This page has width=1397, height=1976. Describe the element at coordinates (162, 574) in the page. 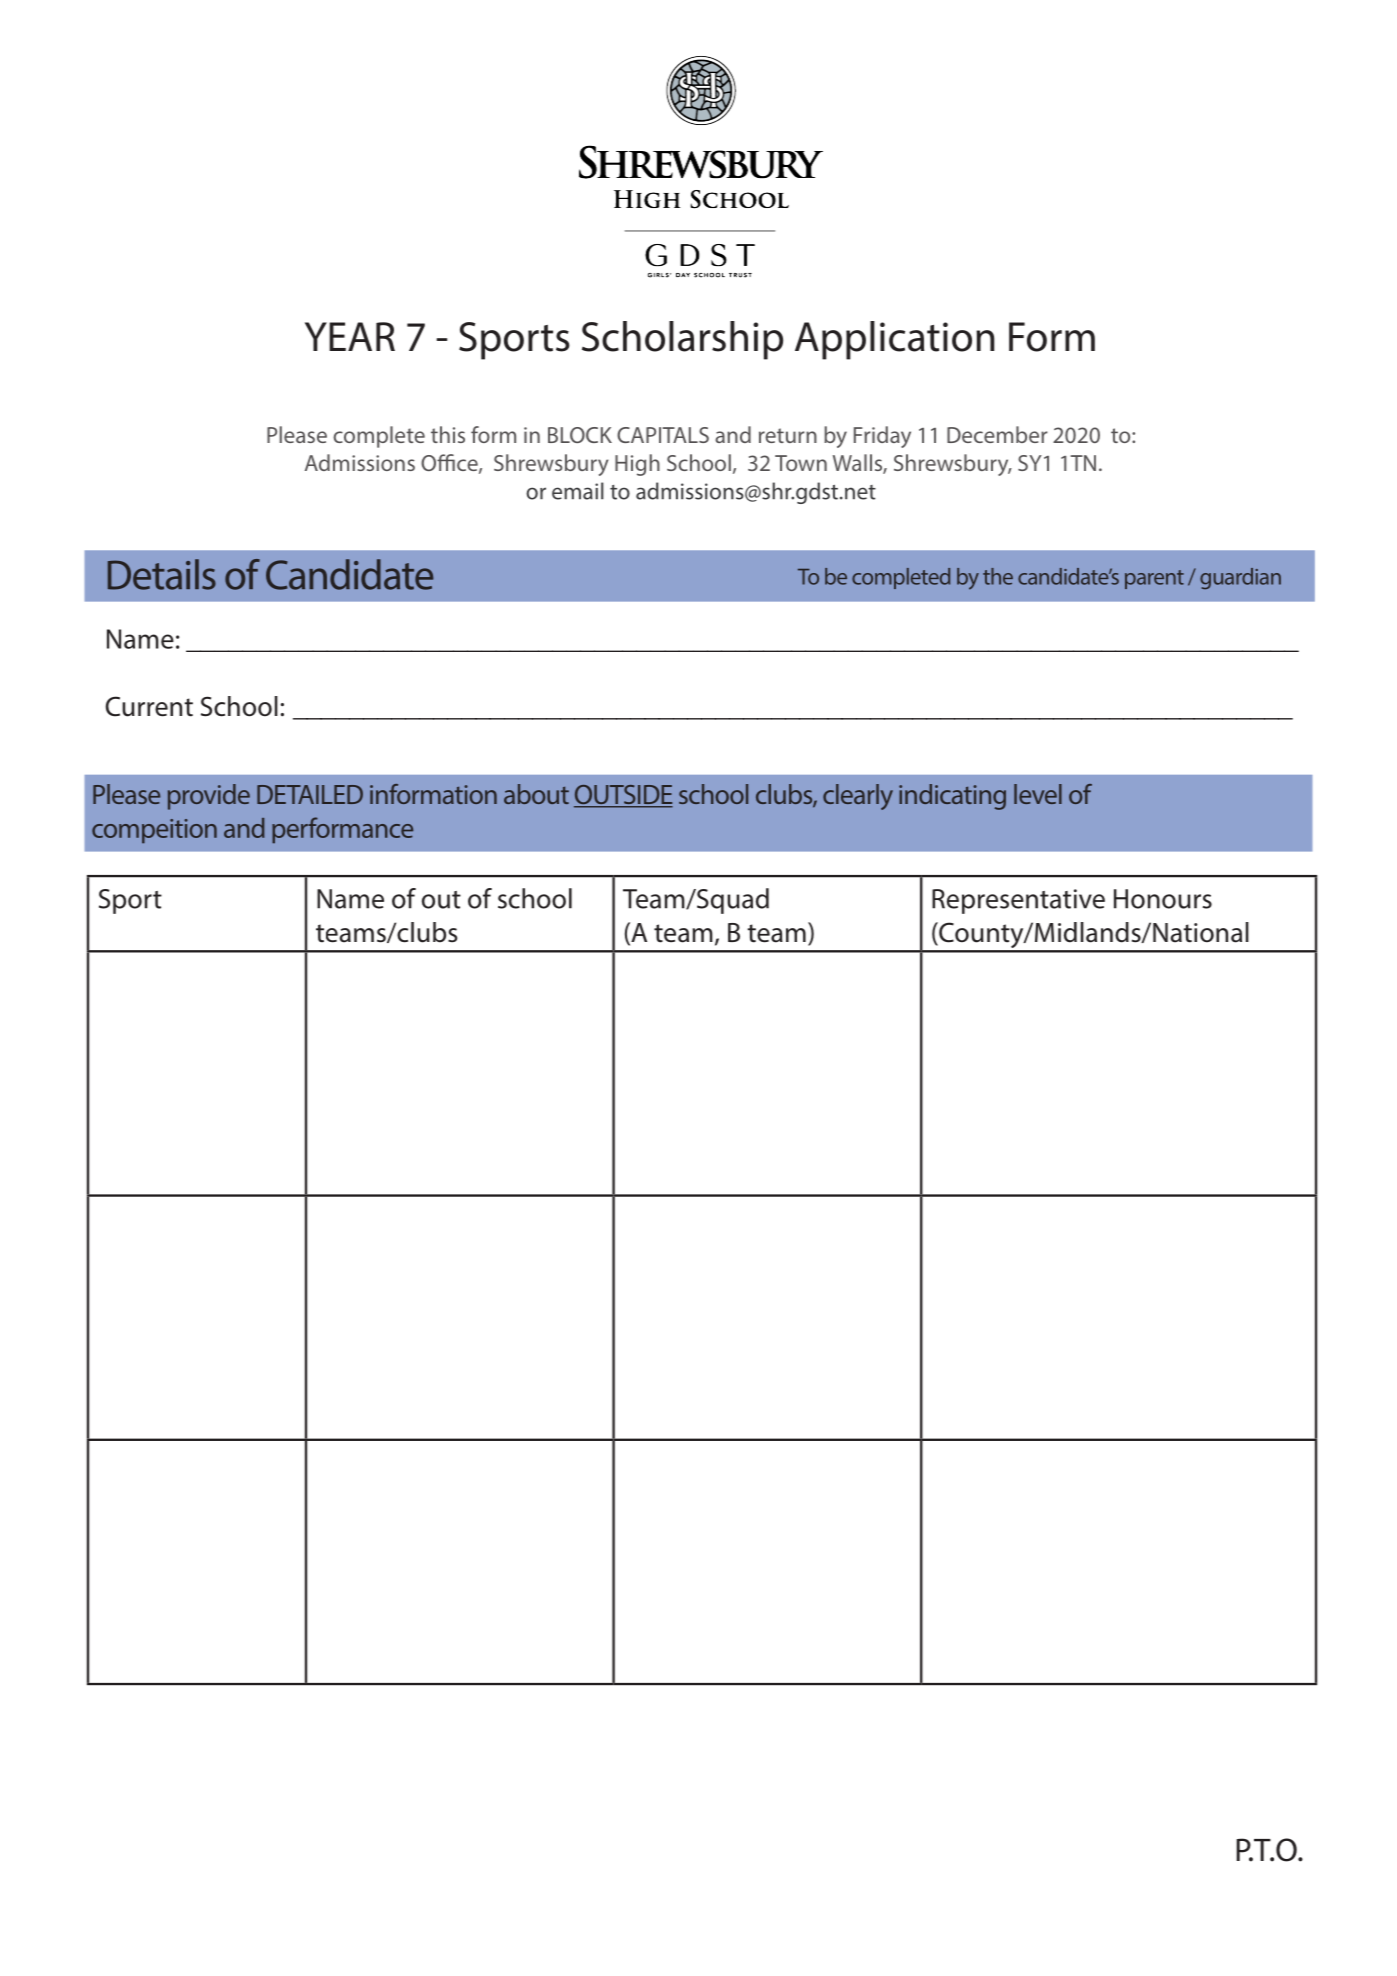

I see `Details` at that location.
